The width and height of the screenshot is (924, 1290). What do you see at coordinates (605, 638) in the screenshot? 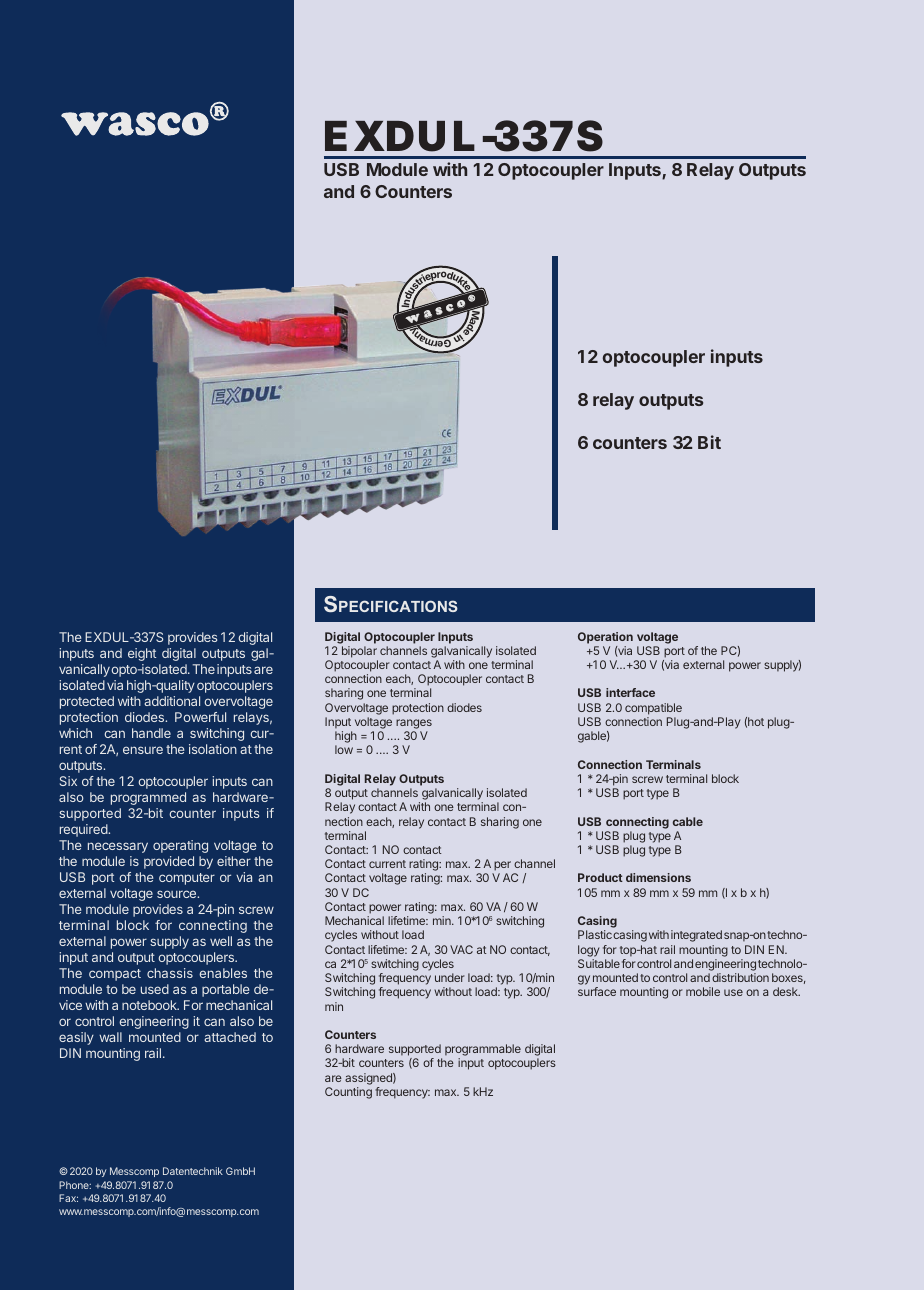
I see `Operation` at bounding box center [605, 638].
